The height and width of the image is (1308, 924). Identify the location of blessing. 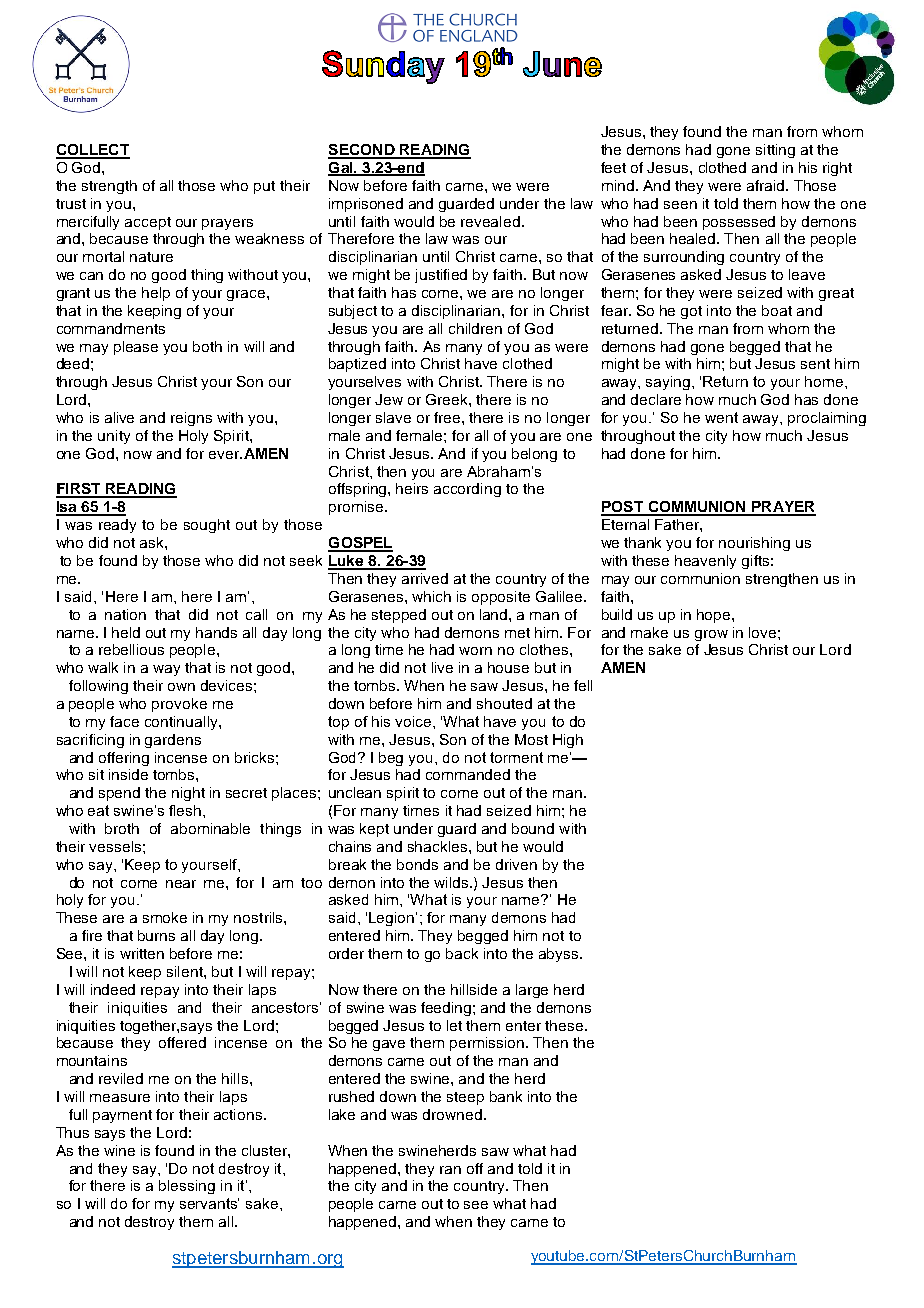
(187, 1187).
